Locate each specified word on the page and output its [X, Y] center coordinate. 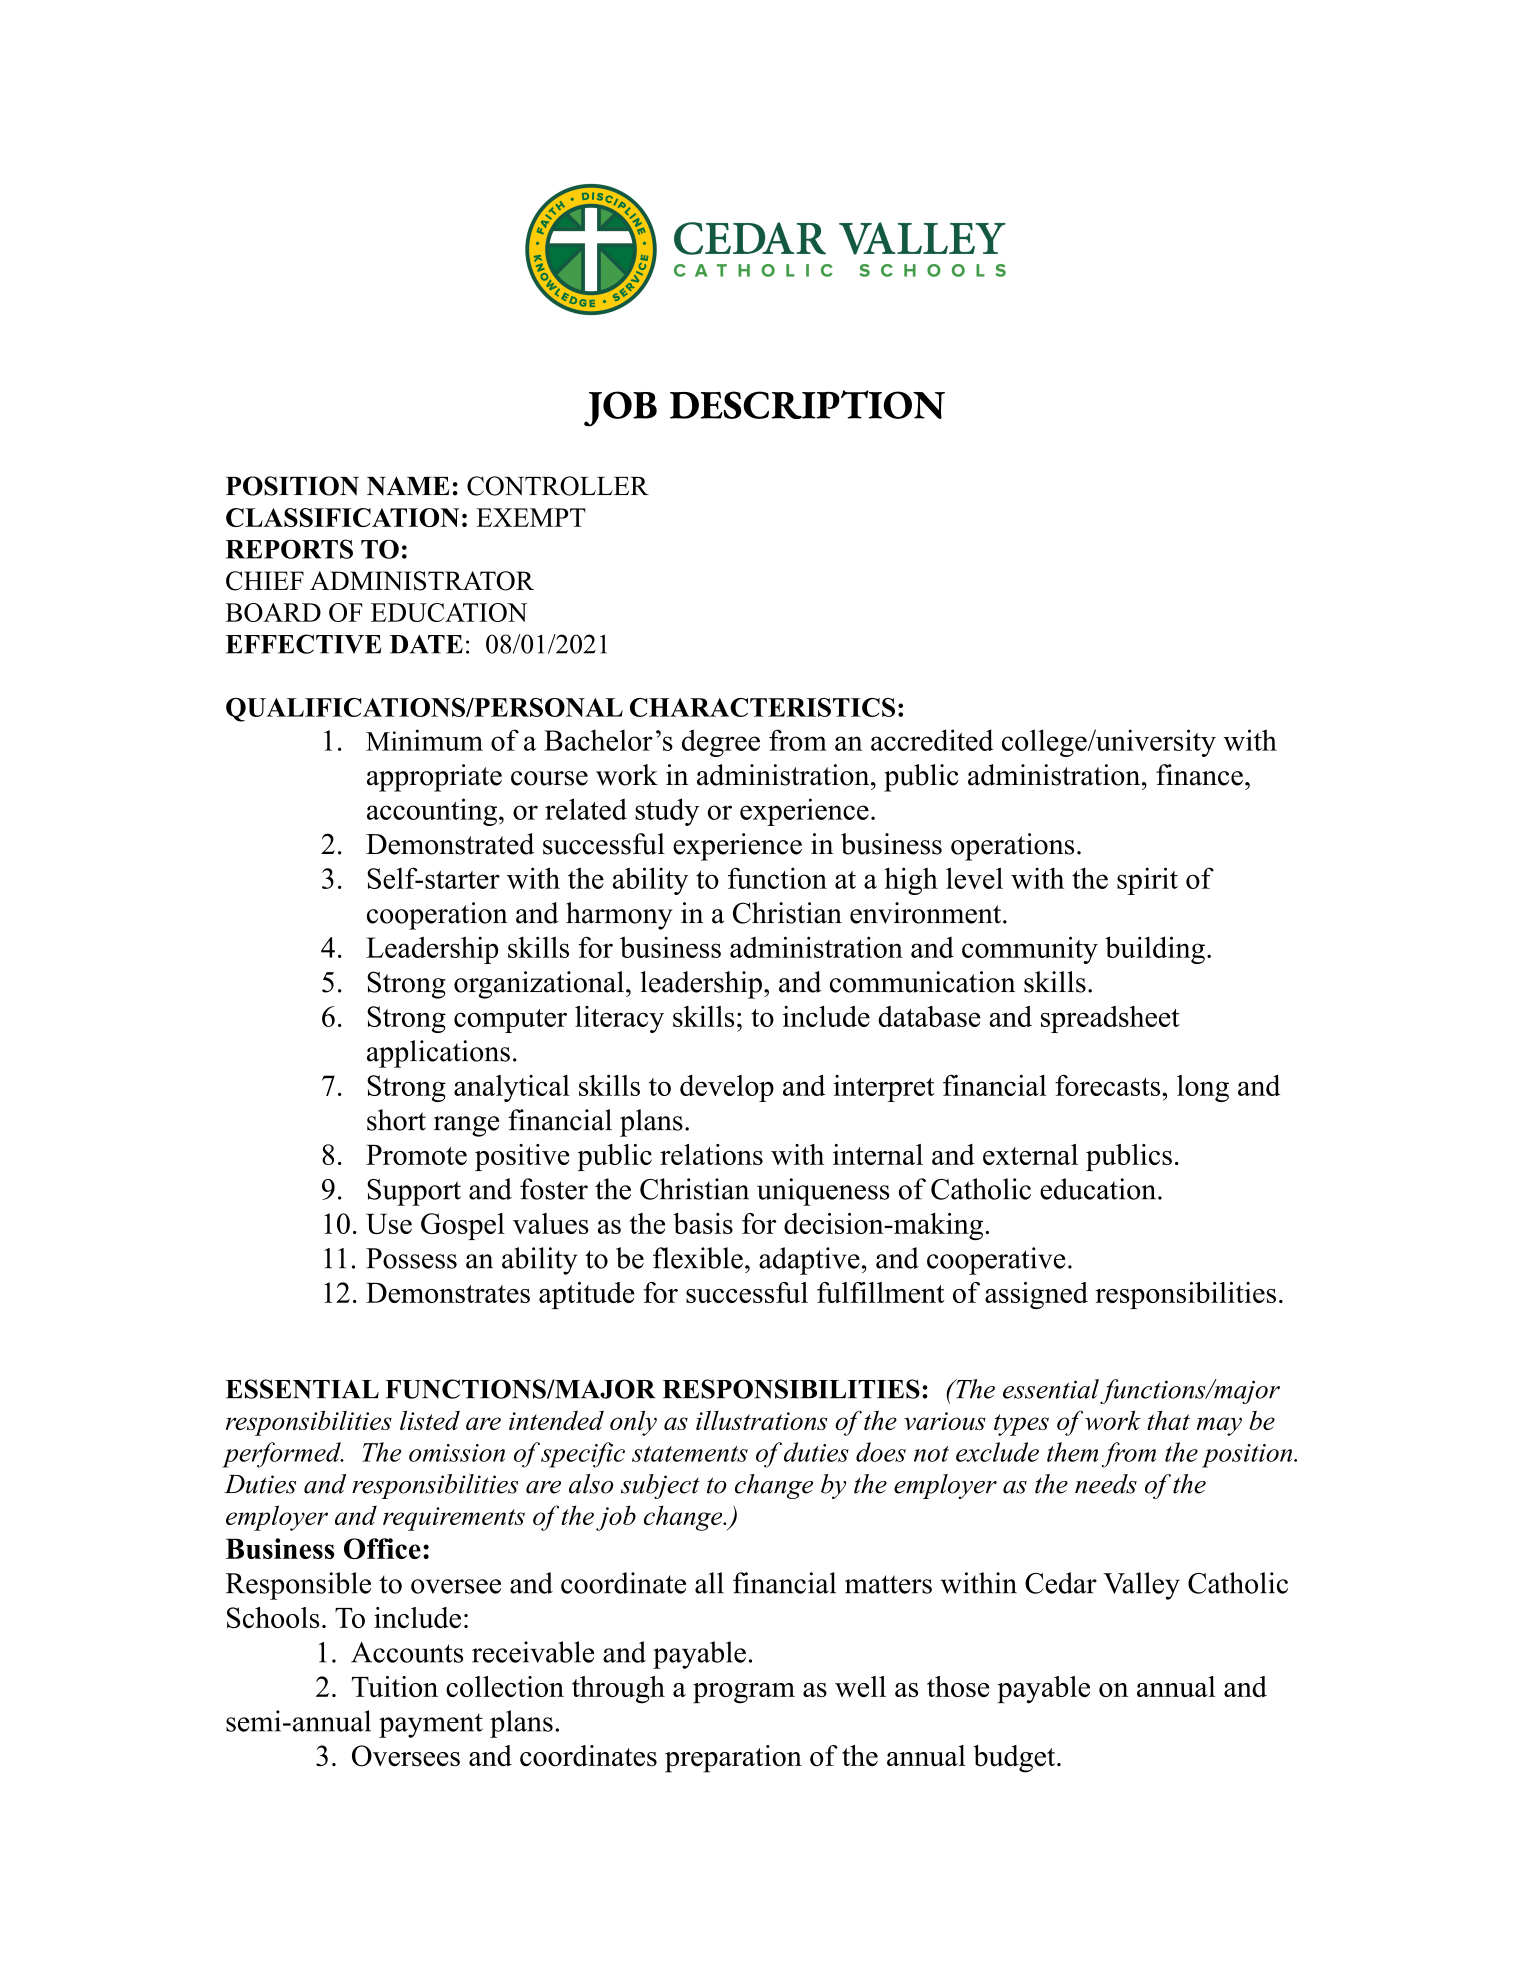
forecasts [1109, 1085]
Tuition [395, 1686]
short [396, 1120]
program [744, 1693]
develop [727, 1088]
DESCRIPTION [807, 404]
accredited [932, 740]
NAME [408, 485]
